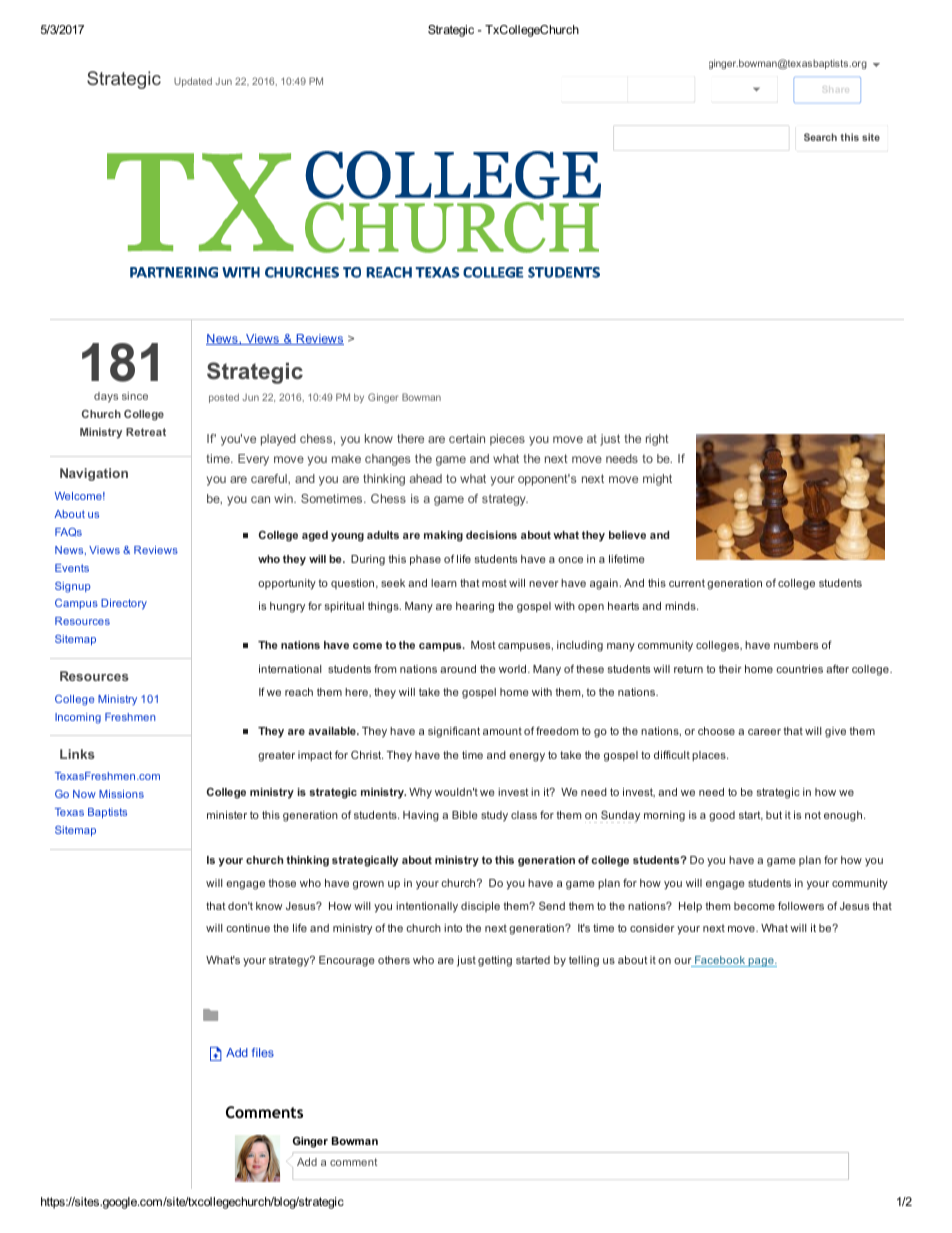 The height and width of the image is (1233, 952). Describe the element at coordinates (193, 82) in the image. I see `Updated` at that location.
